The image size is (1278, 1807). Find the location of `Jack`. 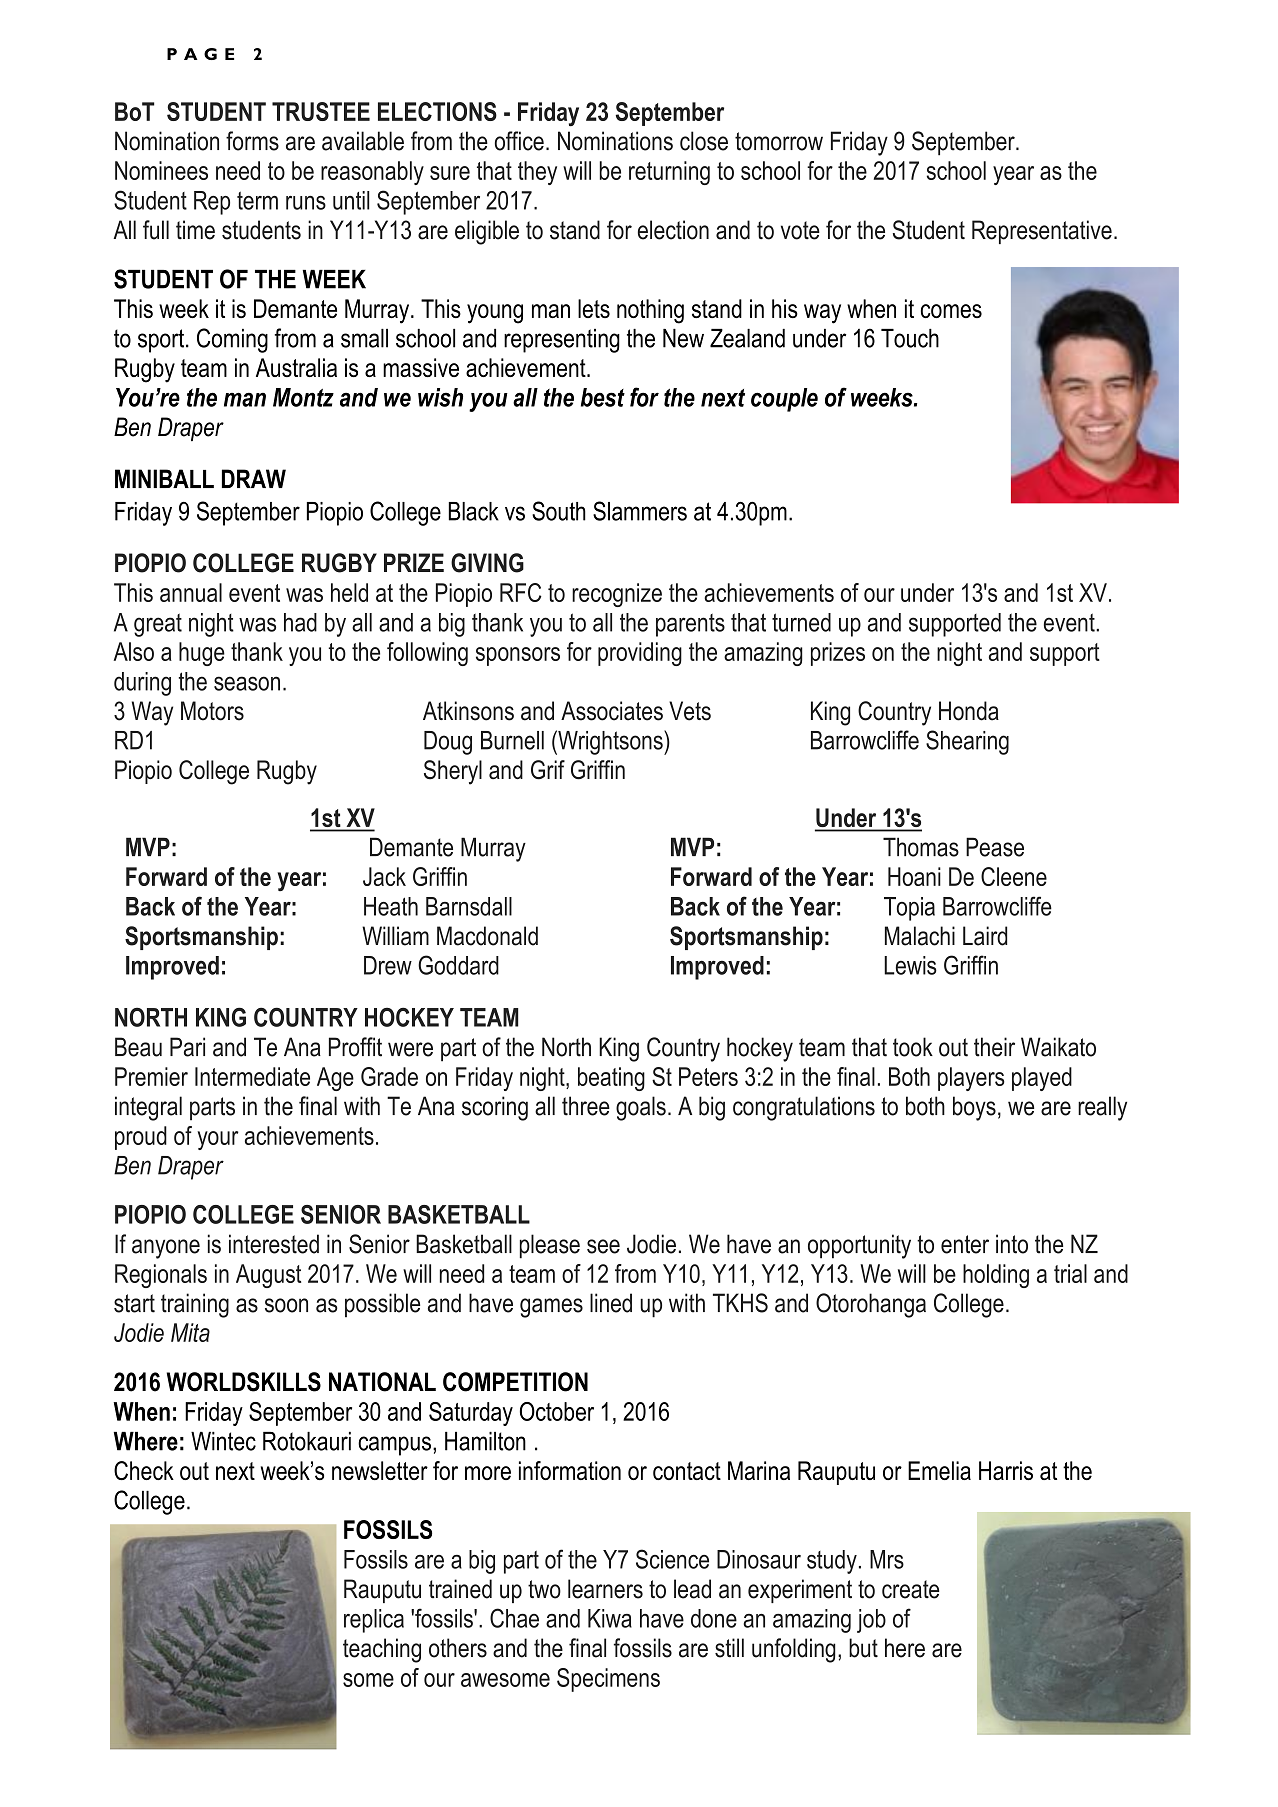

Jack is located at coordinates (384, 876).
